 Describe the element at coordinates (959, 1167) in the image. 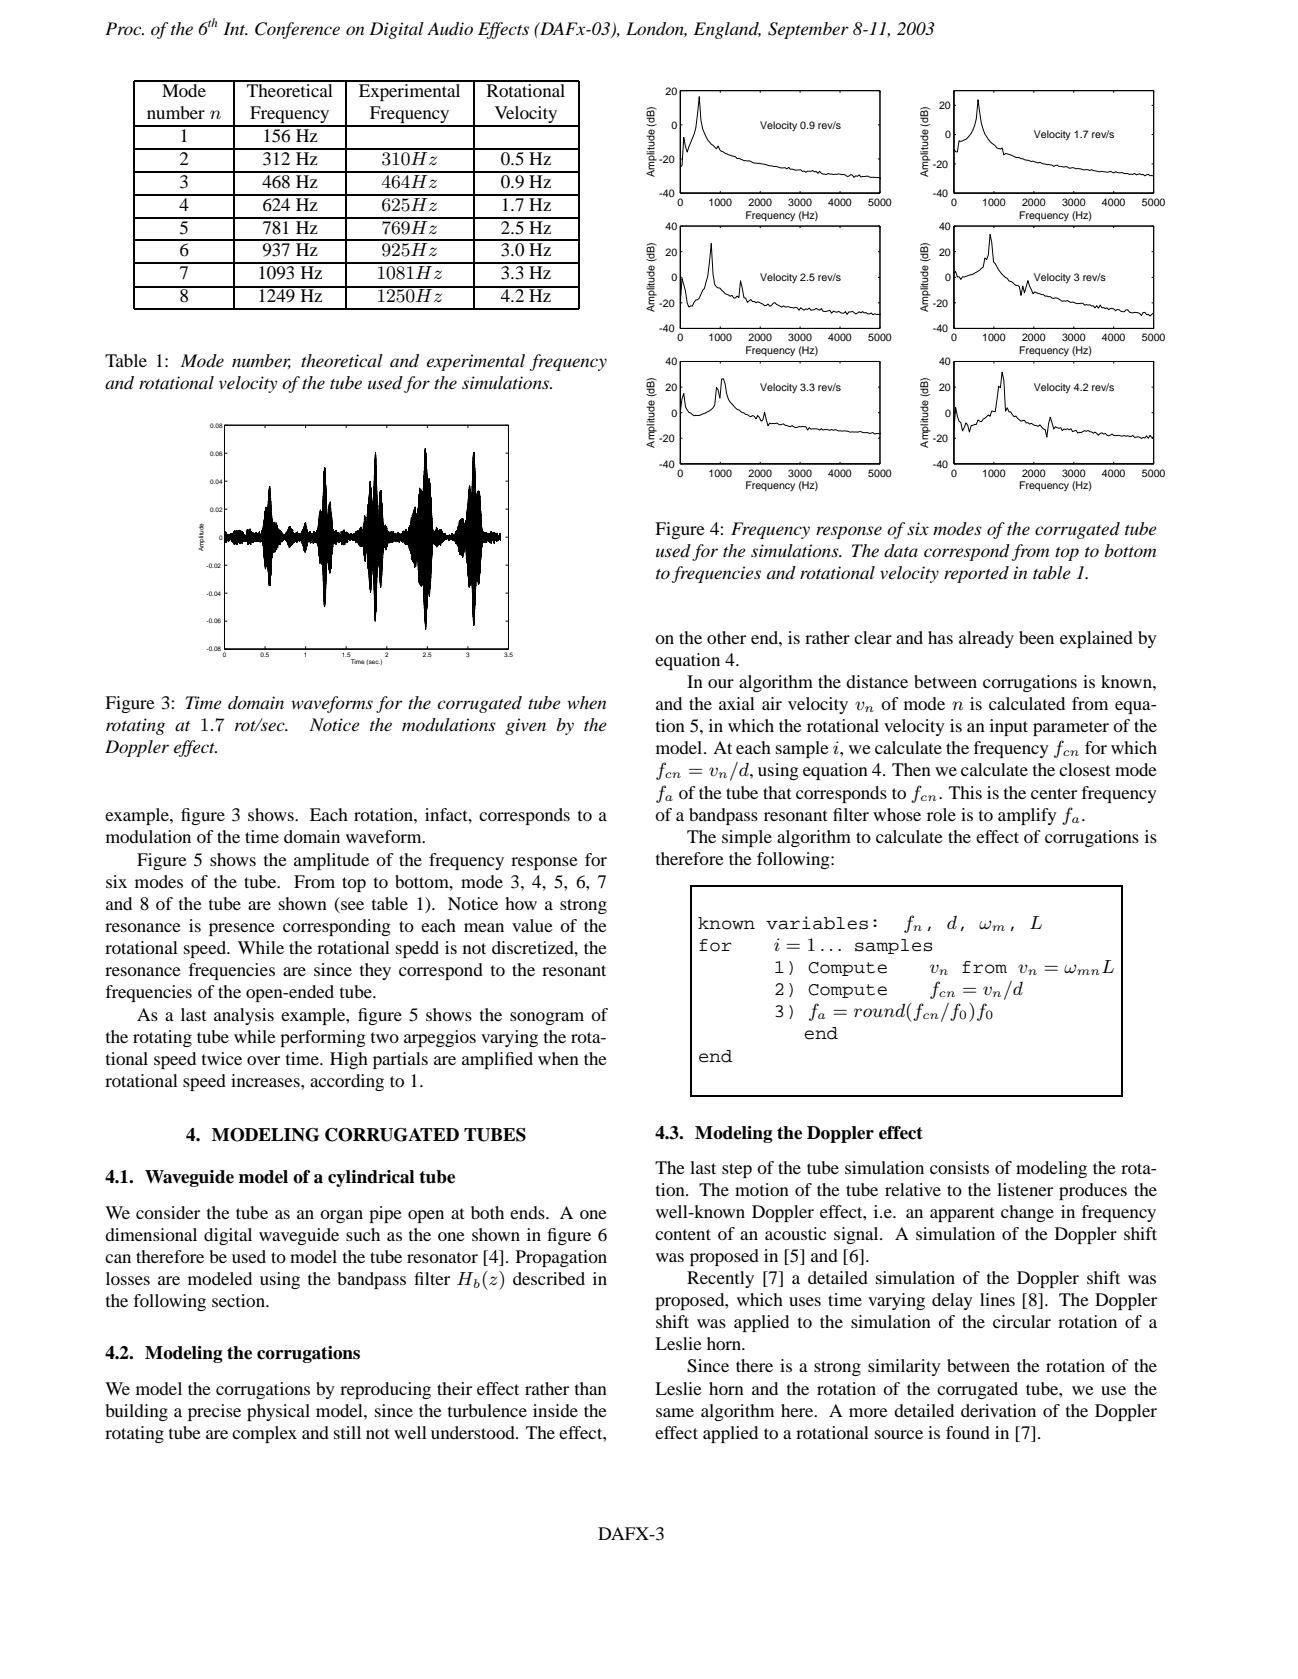

I see `consists` at that location.
